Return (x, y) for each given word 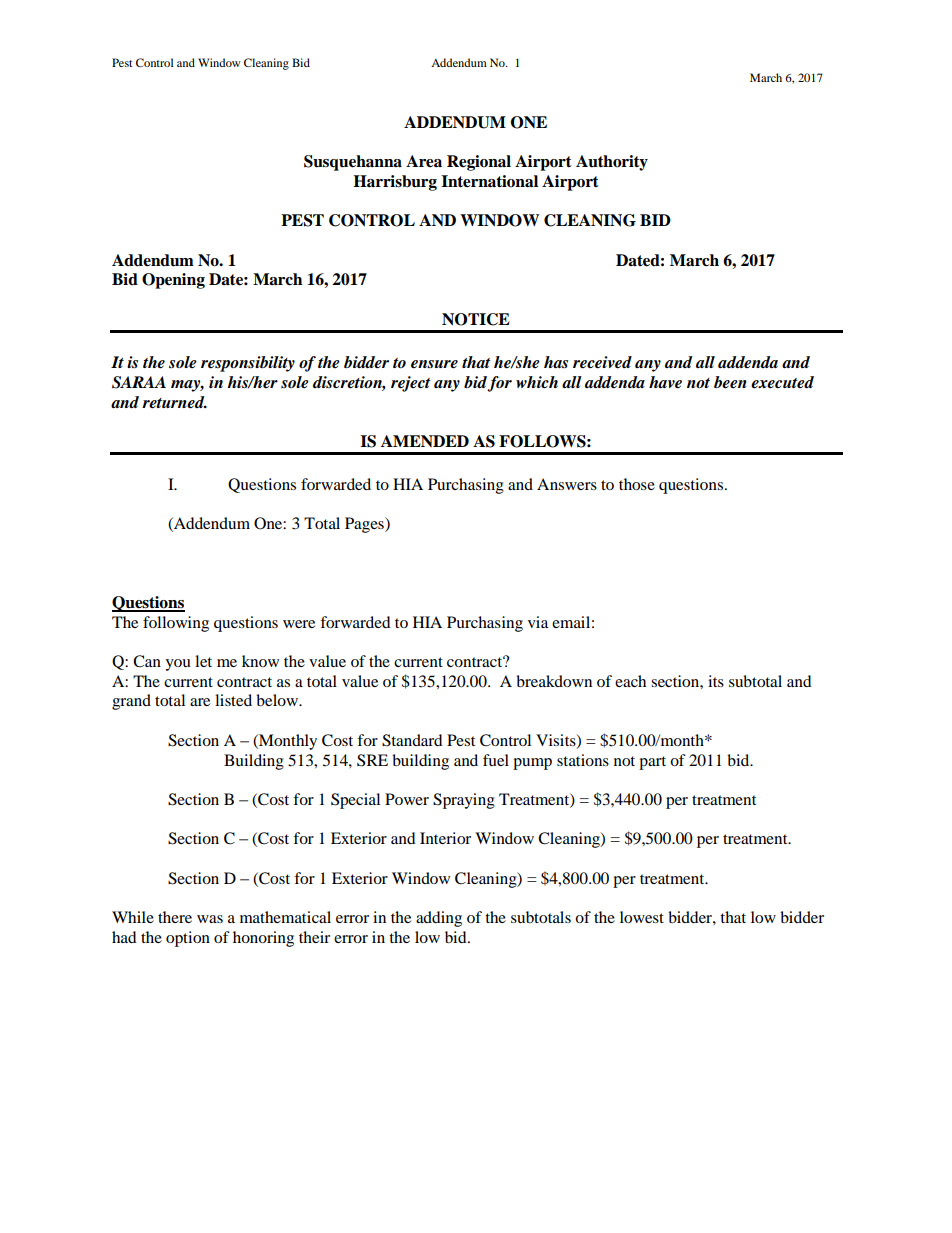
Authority (612, 163)
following (176, 624)
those (637, 484)
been (730, 382)
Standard (412, 740)
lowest (642, 917)
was (210, 919)
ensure (434, 364)
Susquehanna (353, 163)
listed (233, 700)
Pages (365, 525)
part (652, 763)
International (489, 181)
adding (439, 919)
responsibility (248, 364)
